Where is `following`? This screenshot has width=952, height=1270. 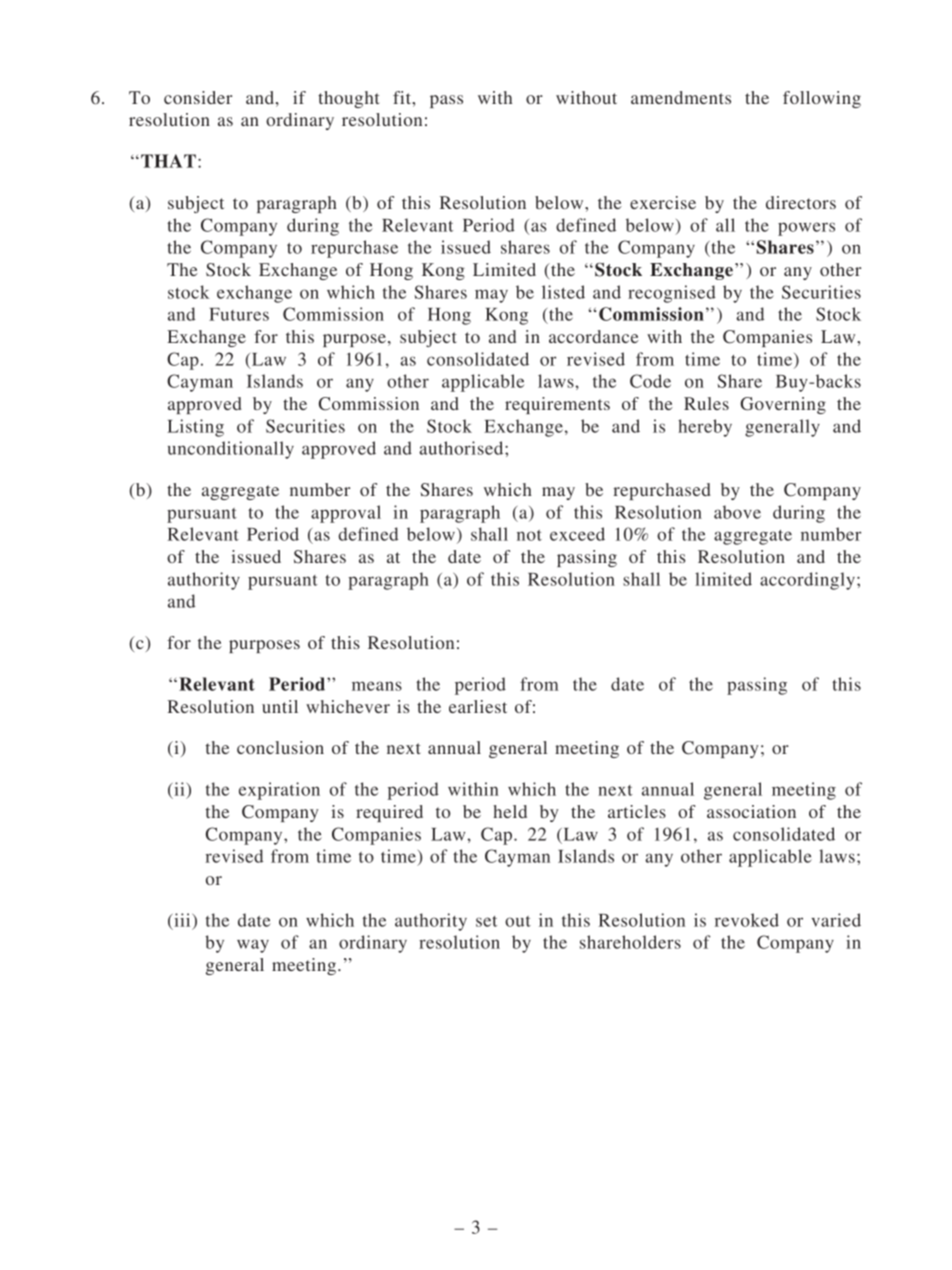
following is located at coordinates (822, 99).
